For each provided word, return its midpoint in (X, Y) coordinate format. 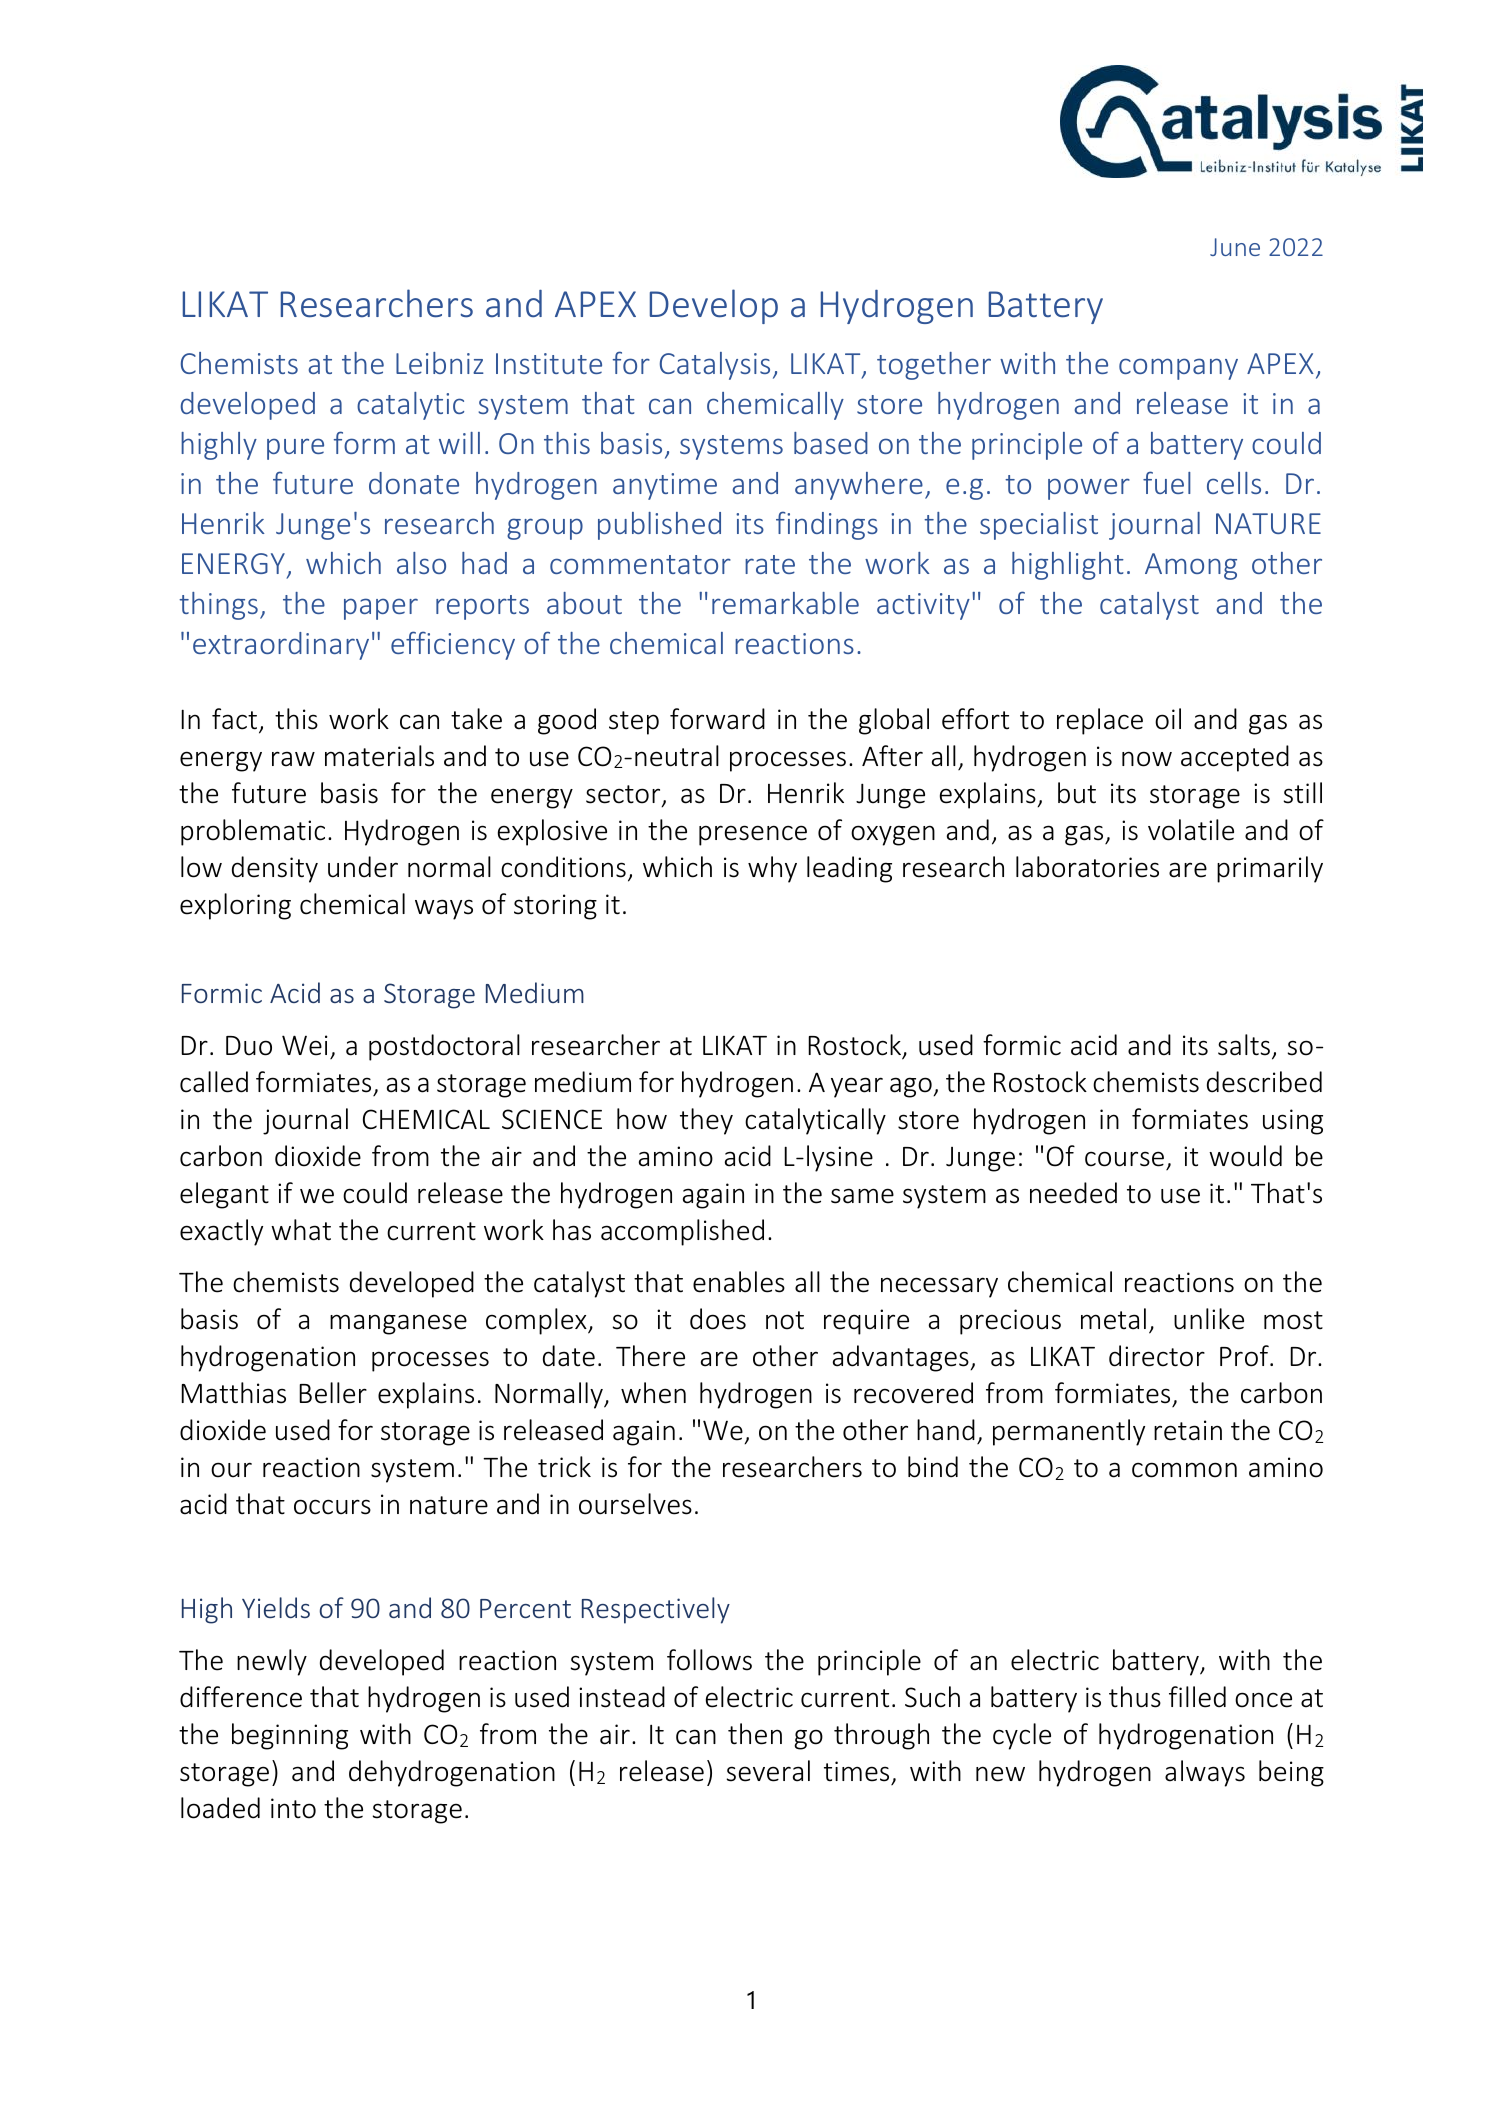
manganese (398, 1324)
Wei (305, 1045)
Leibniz (440, 363)
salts (1244, 1045)
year (857, 1087)
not (785, 1320)
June (1235, 247)
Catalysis (715, 366)
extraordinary (281, 646)
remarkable (785, 603)
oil (1168, 719)
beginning (290, 1736)
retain (1188, 1430)
